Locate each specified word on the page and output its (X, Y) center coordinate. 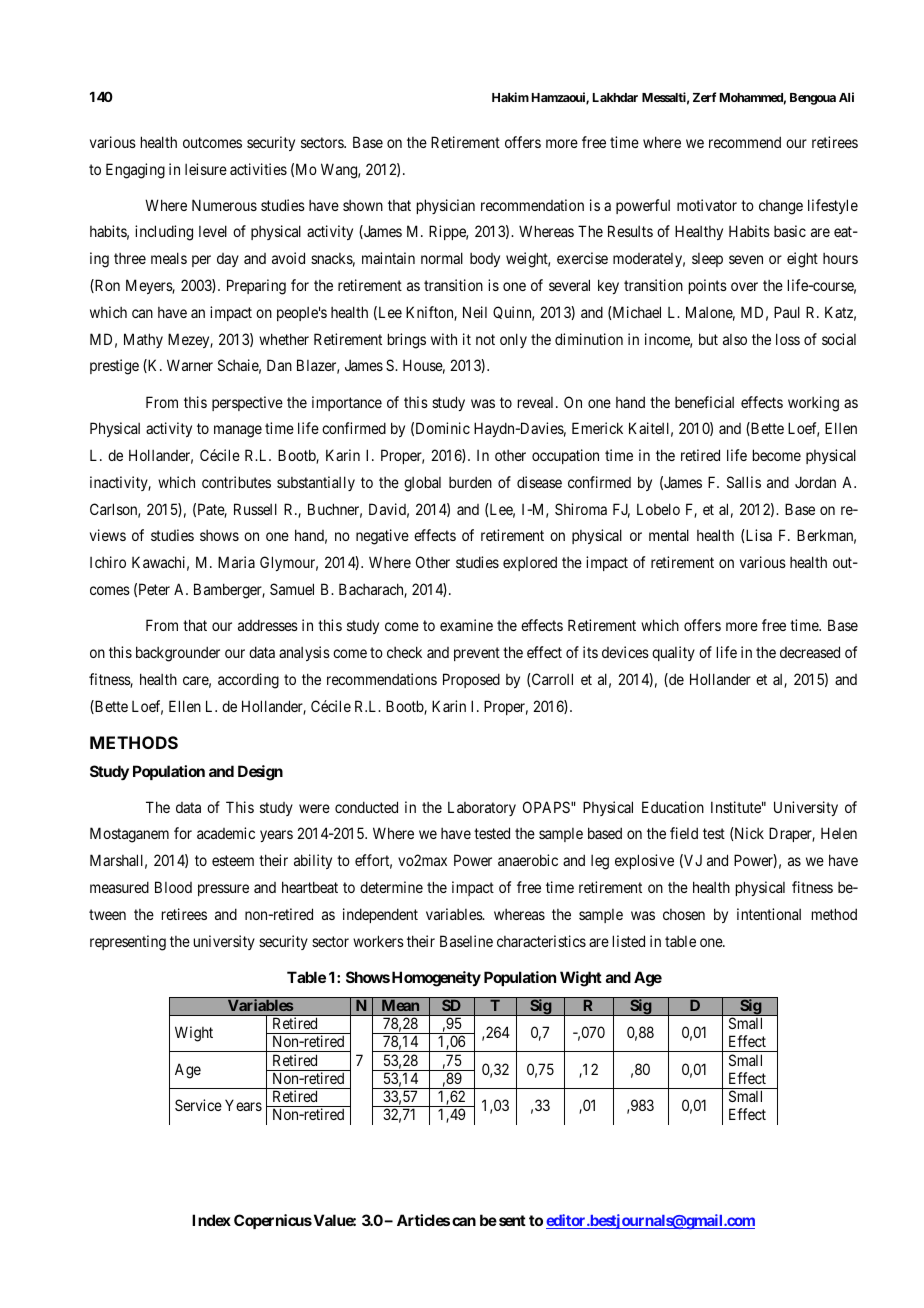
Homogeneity (436, 979)
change (781, 207)
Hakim (510, 97)
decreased (810, 652)
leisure (206, 169)
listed (629, 941)
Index (211, 1220)
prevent (477, 654)
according (248, 681)
